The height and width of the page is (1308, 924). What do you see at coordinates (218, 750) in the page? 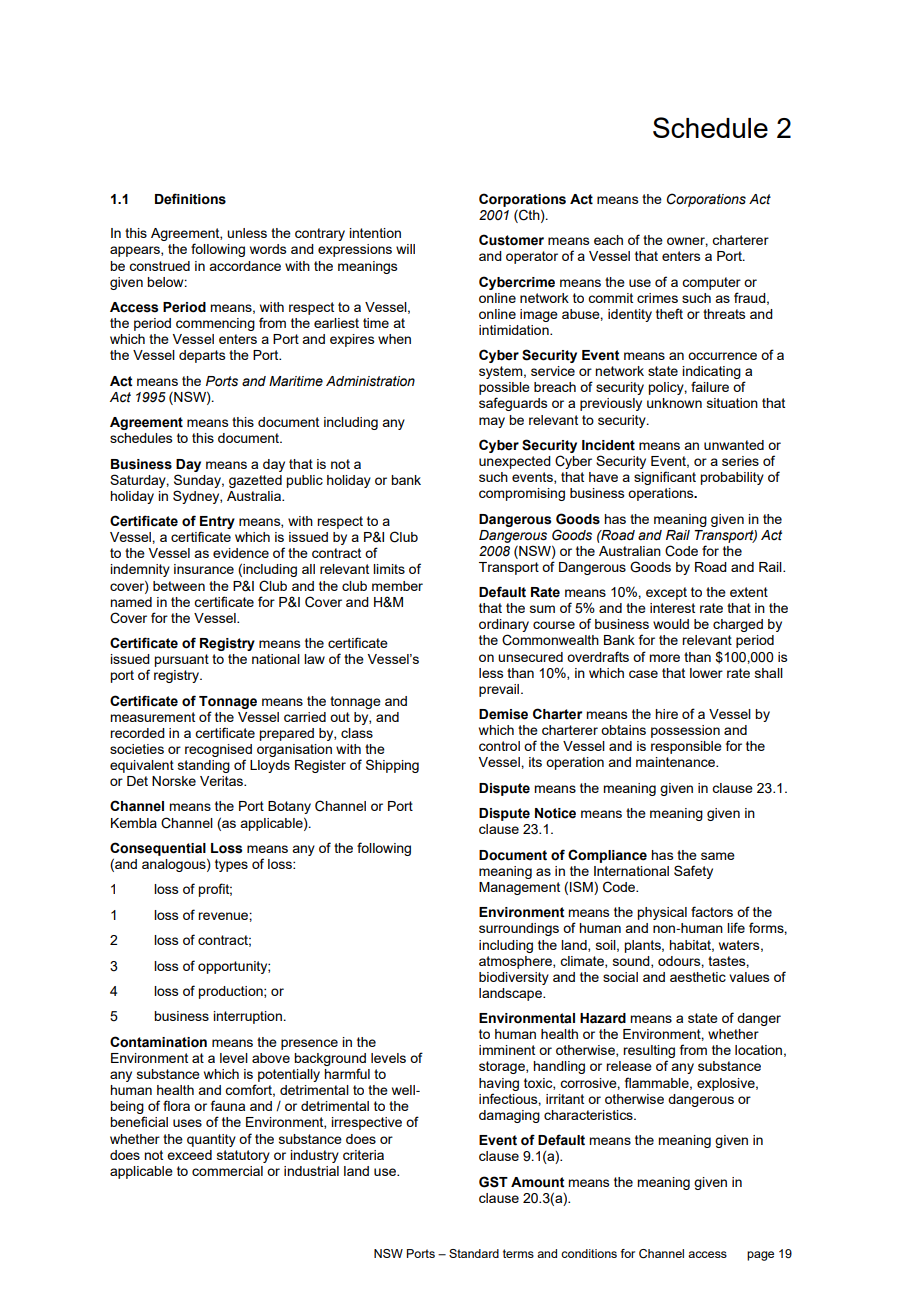
I see `recognised` at bounding box center [218, 750].
